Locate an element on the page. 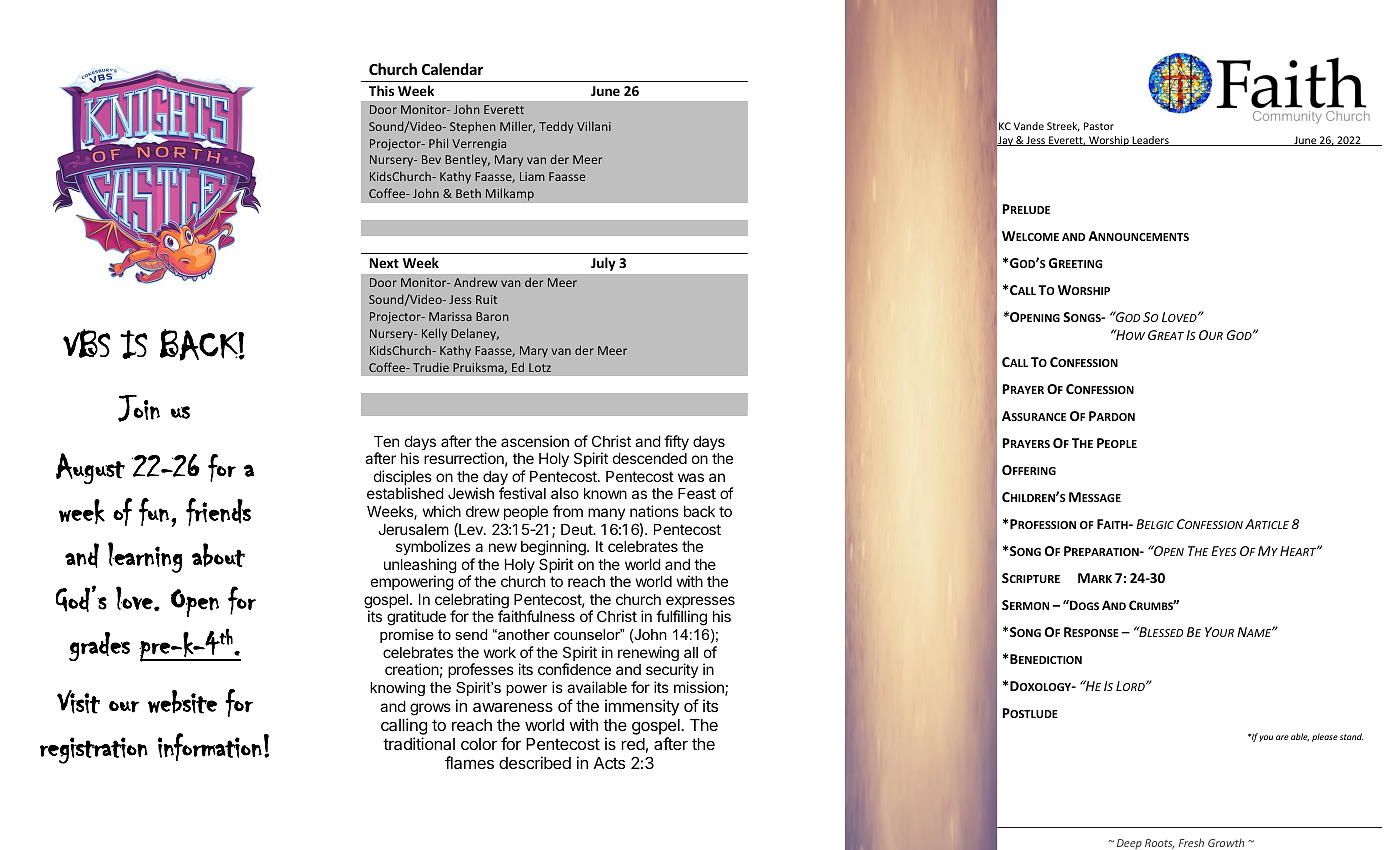 The image size is (1400, 850). Teddy is located at coordinates (556, 127).
